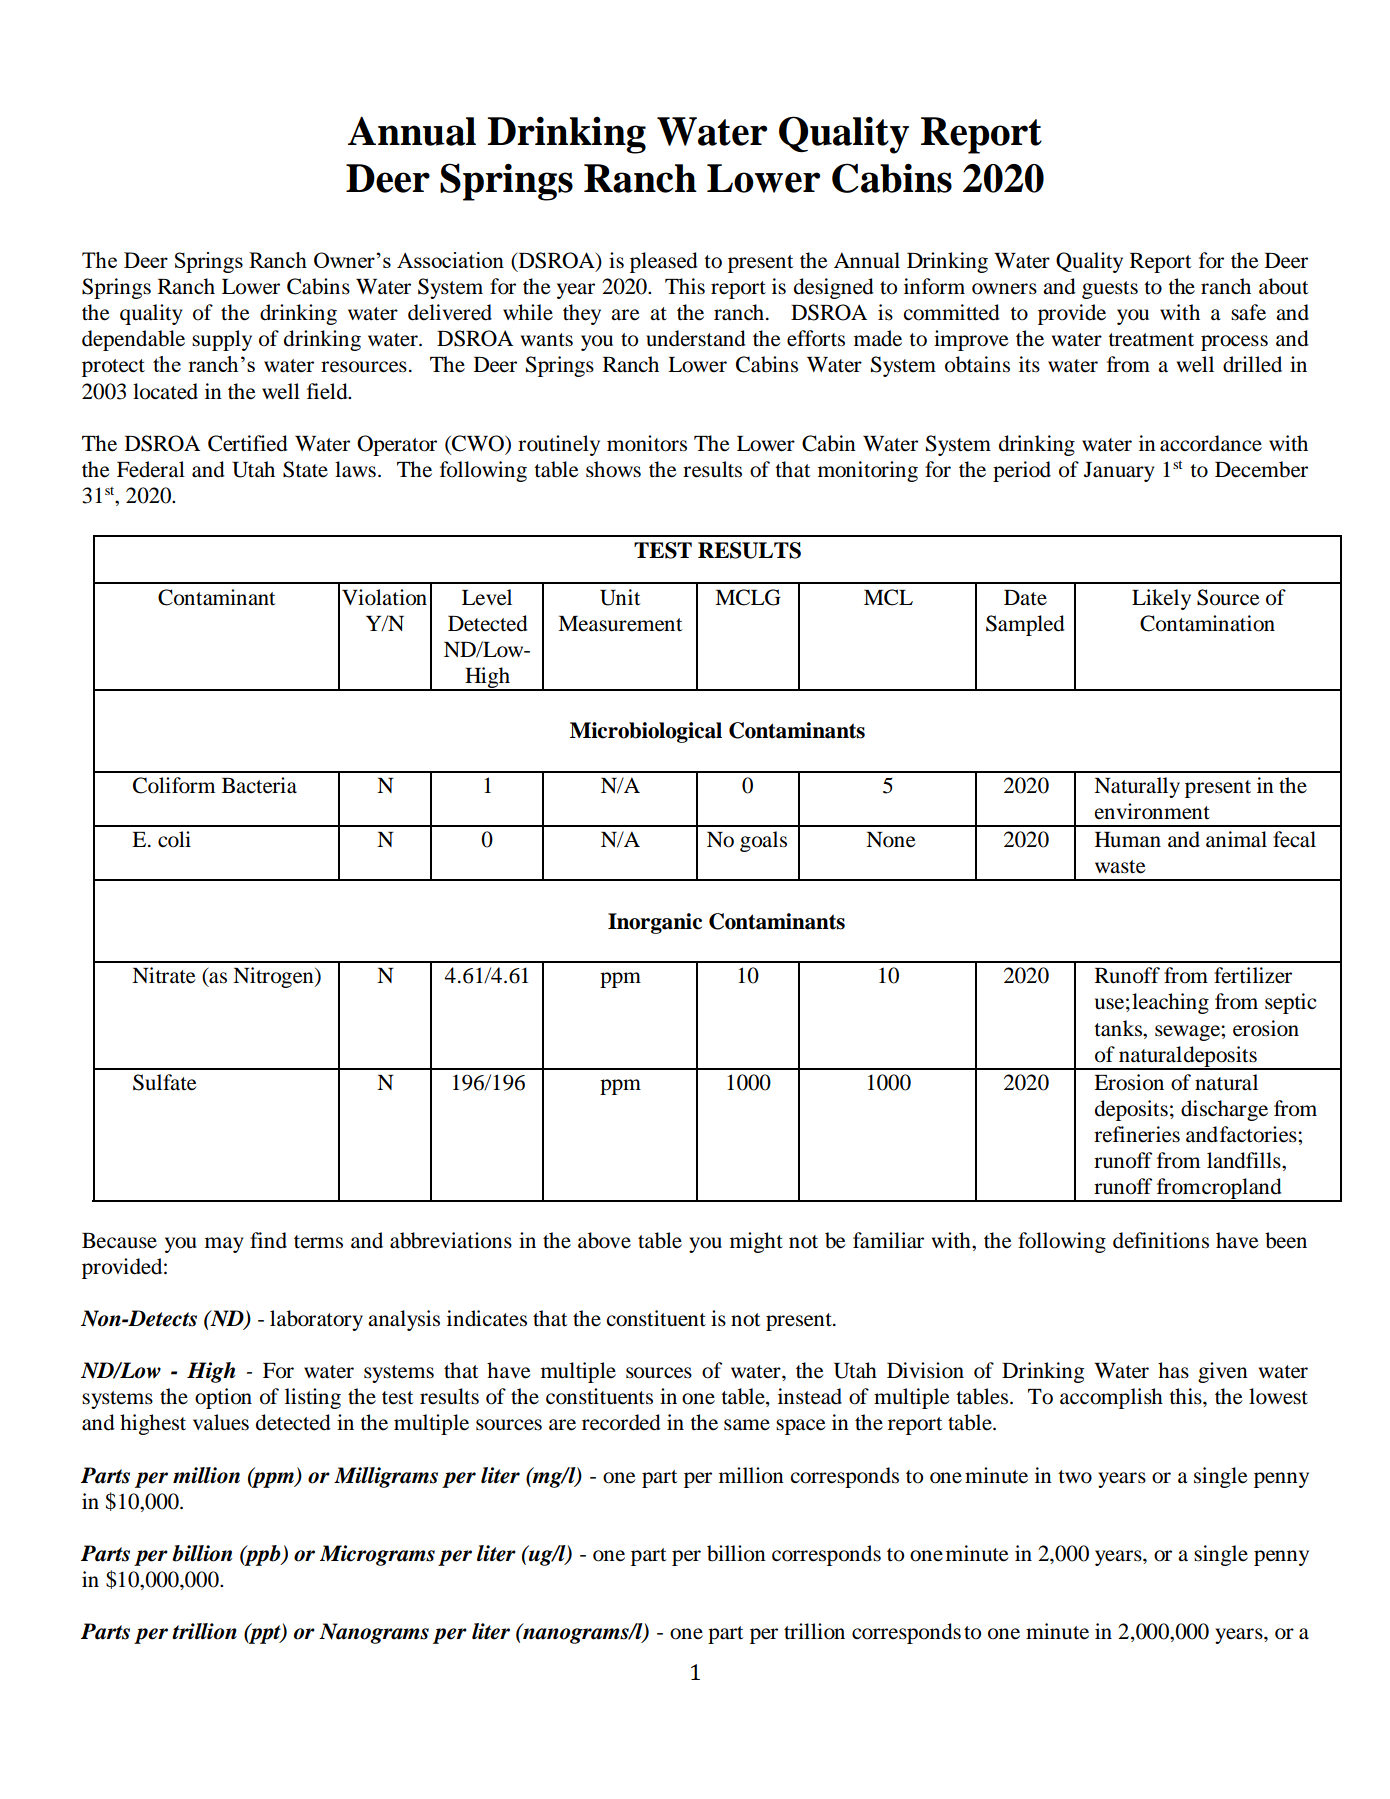 The image size is (1390, 1799). I want to click on Inorganic, so click(655, 923).
